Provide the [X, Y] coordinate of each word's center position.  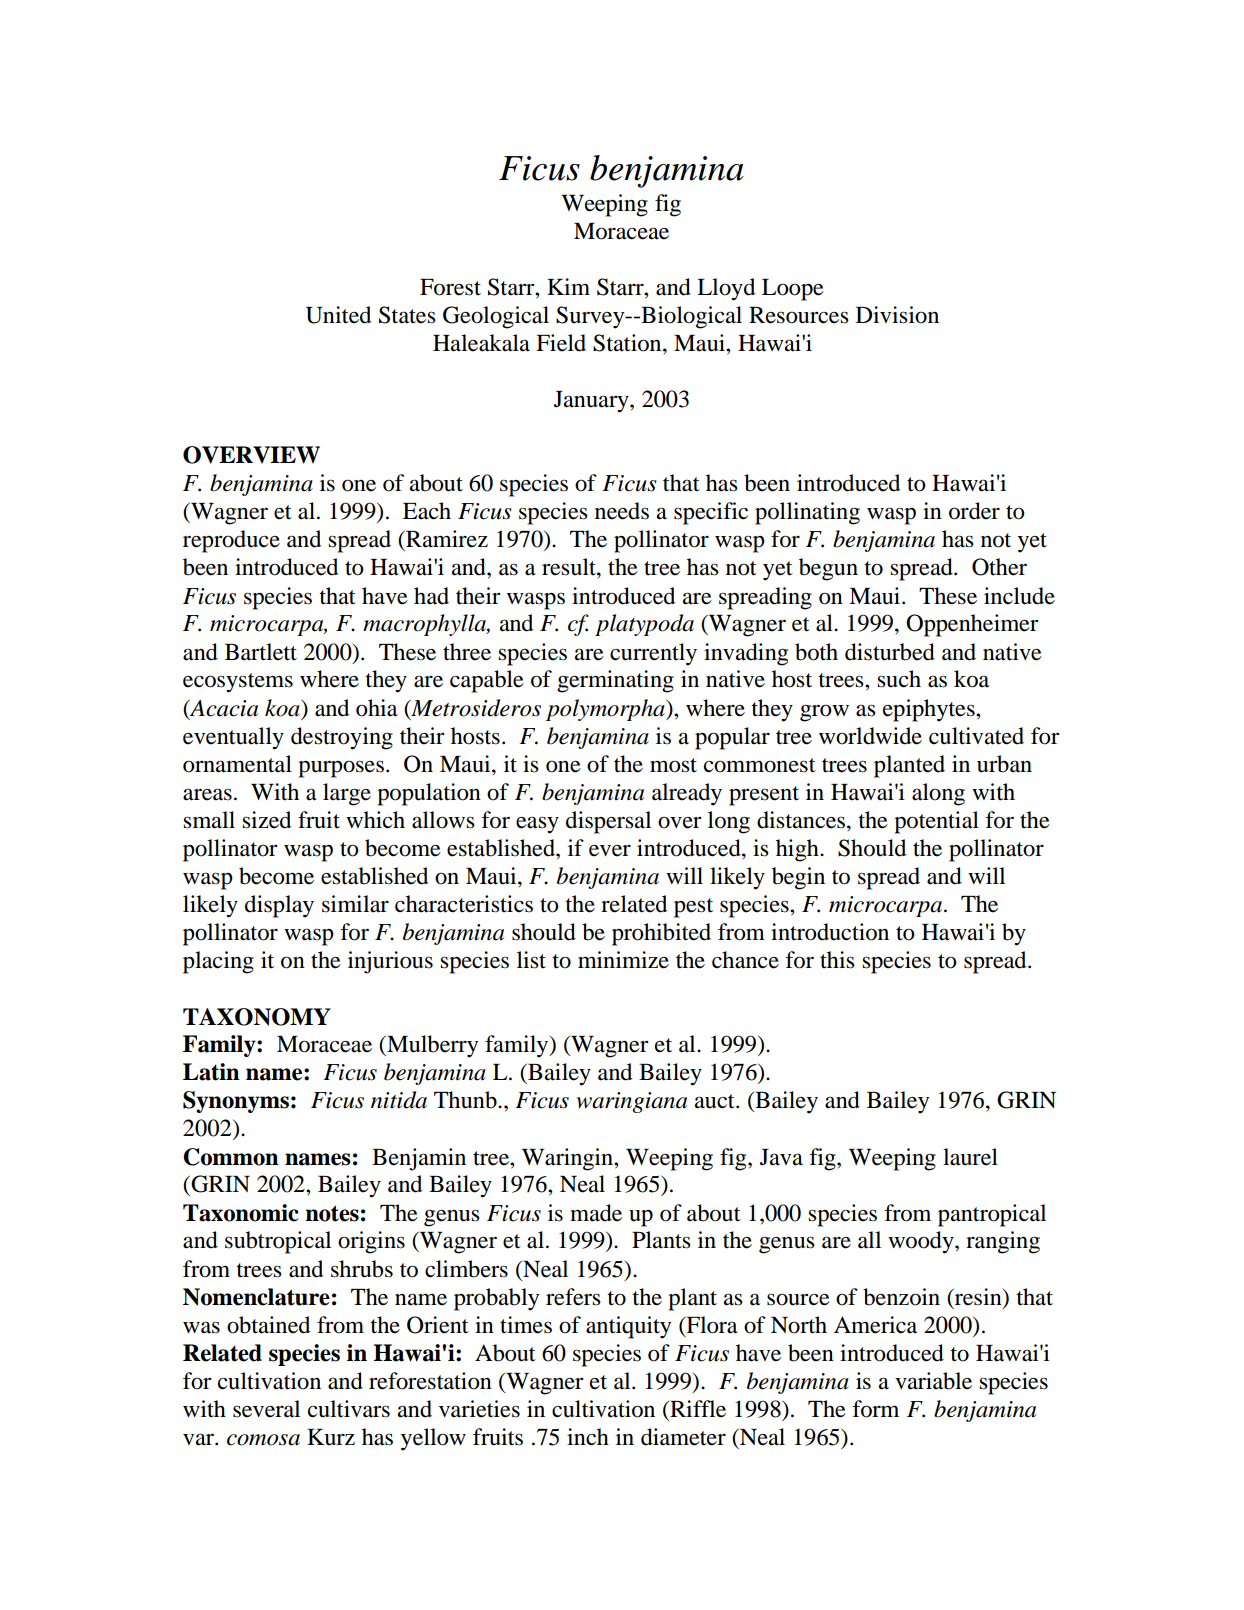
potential [936, 822]
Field [561, 343]
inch [588, 1437]
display [279, 906]
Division [897, 315]
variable [933, 1381]
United [338, 315]
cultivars [349, 1409]
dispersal [608, 822]
